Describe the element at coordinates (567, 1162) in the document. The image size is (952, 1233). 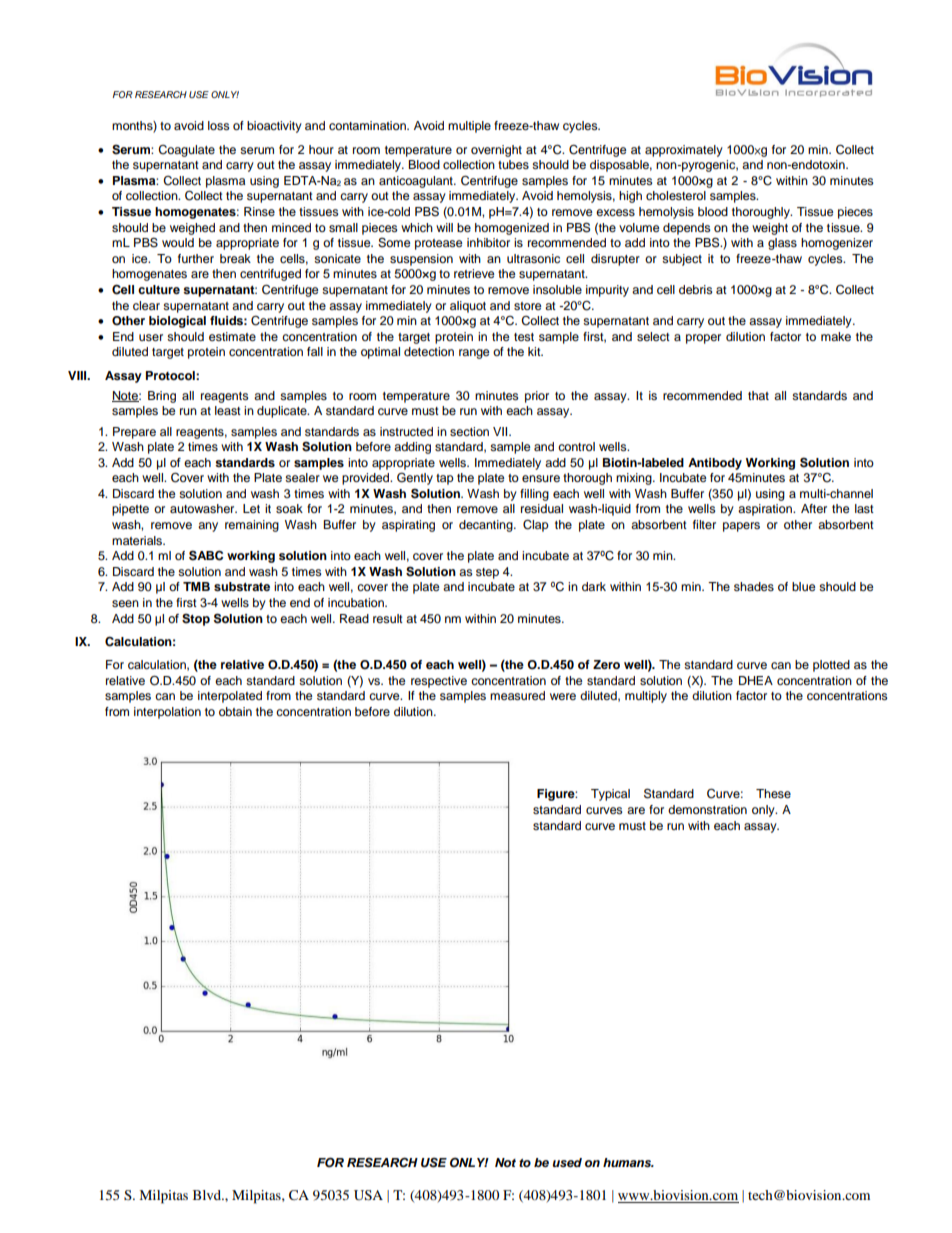
I see `used` at that location.
